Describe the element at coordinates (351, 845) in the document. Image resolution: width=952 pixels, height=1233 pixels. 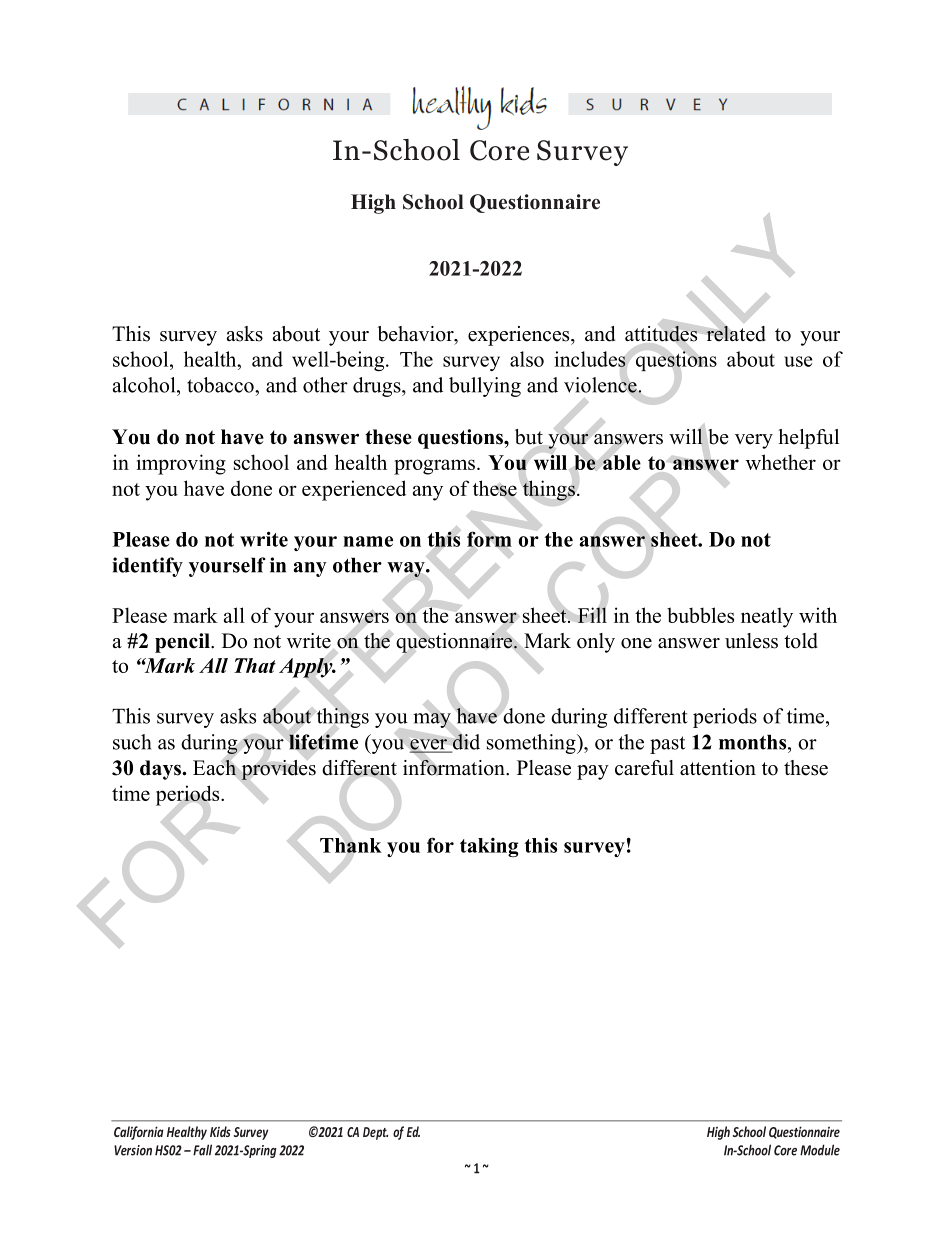
I see `Thank` at that location.
